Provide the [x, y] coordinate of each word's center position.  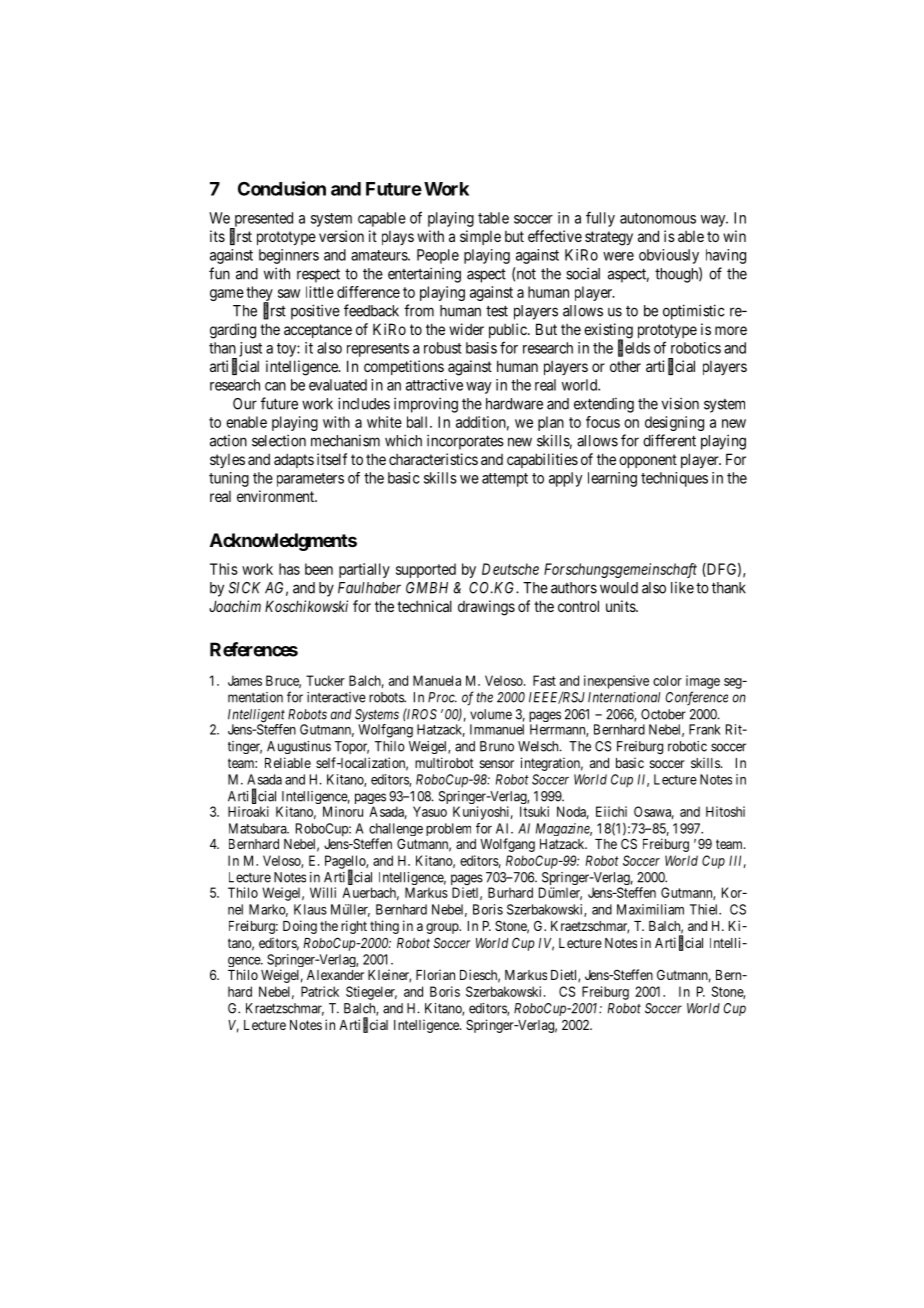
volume [491, 714]
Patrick [320, 991]
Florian [435, 974]
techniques [674, 479]
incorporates [465, 442]
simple [480, 237]
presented [262, 220]
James [245, 680]
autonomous [658, 218]
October [663, 714]
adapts [294, 460]
